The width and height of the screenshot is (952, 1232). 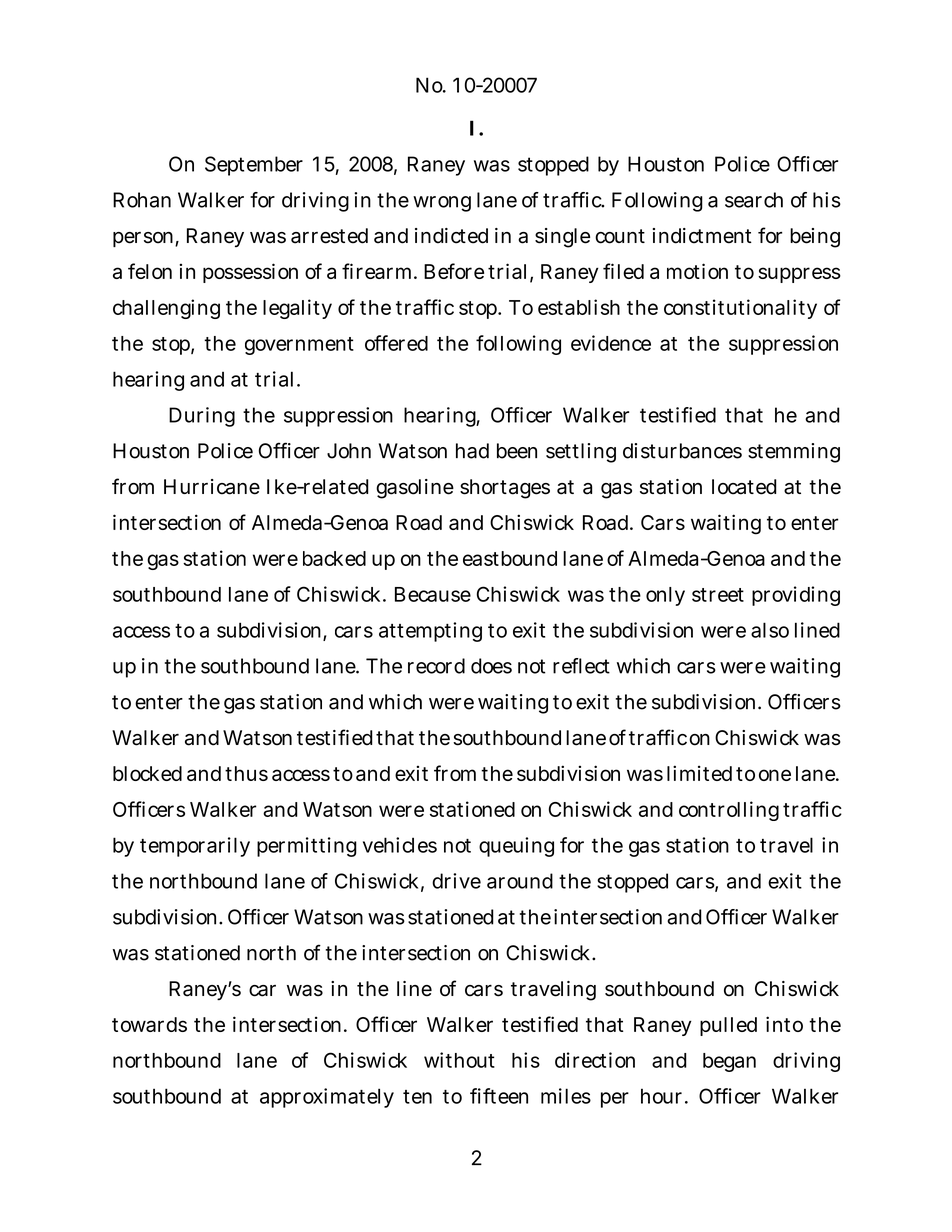 I want to click on search, so click(x=754, y=200).
